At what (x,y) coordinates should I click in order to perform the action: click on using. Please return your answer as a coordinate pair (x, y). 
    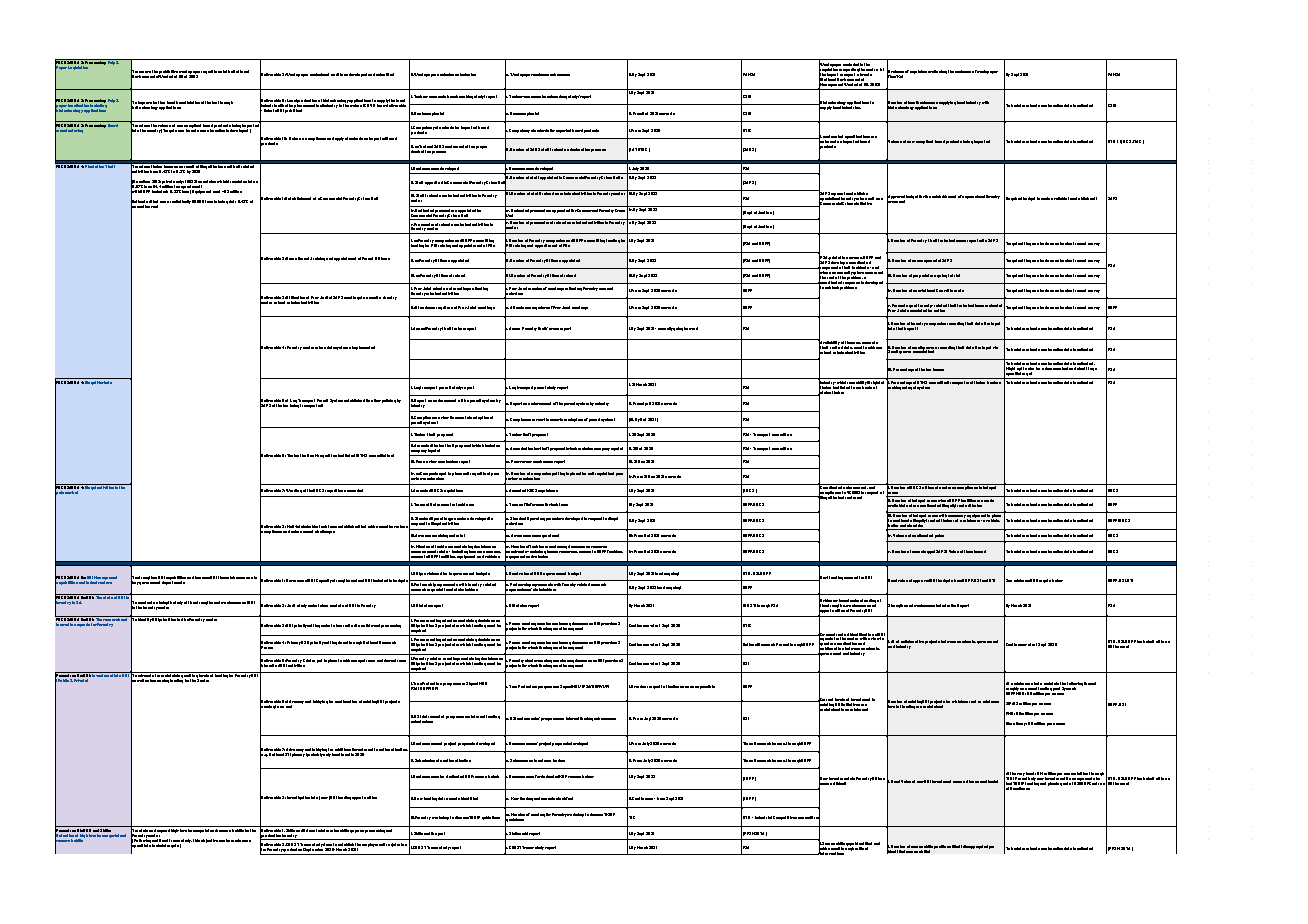
    Looking at the image, I should click on (906, 386).
